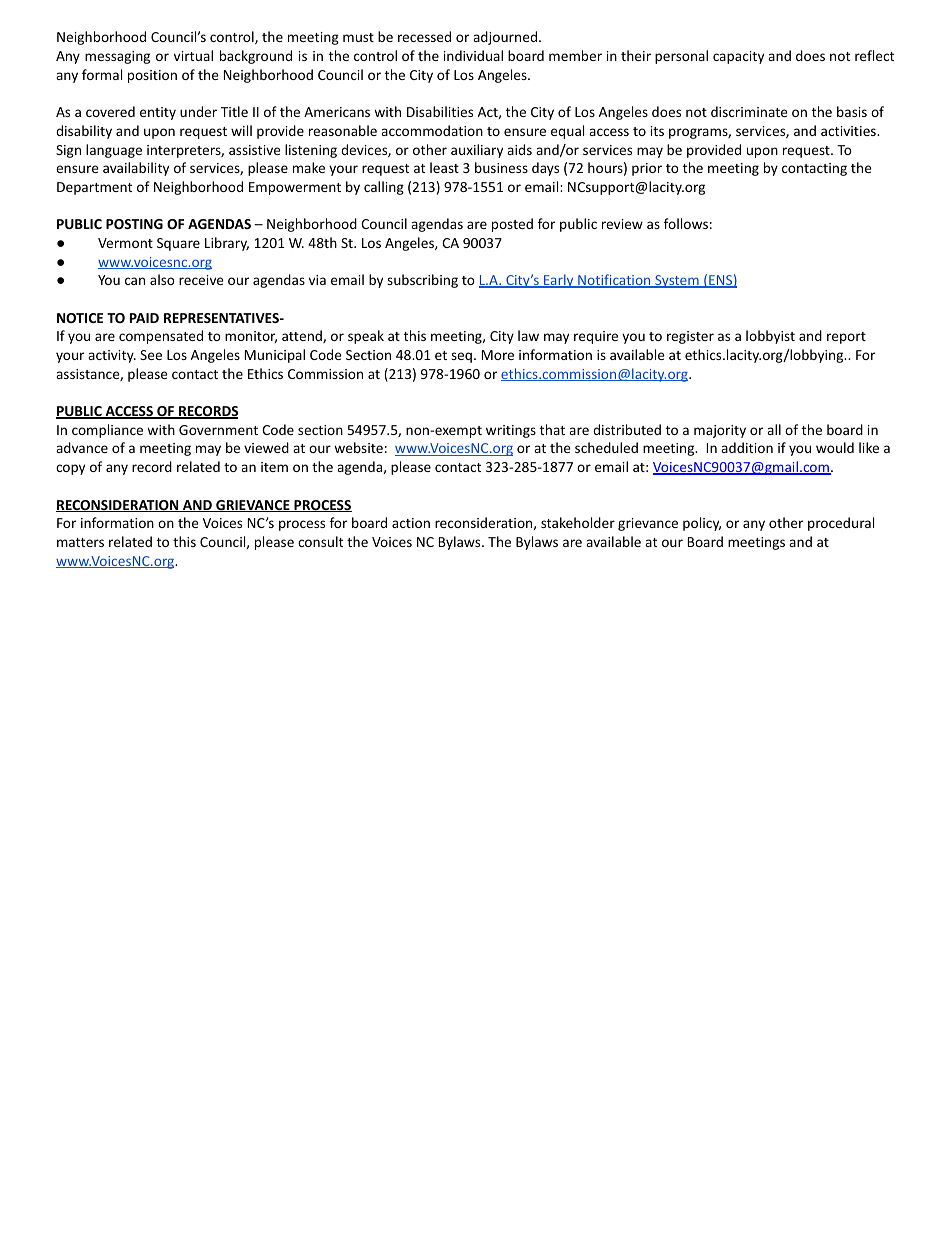  Describe the element at coordinates (686, 223) in the screenshot. I see `follows` at that location.
